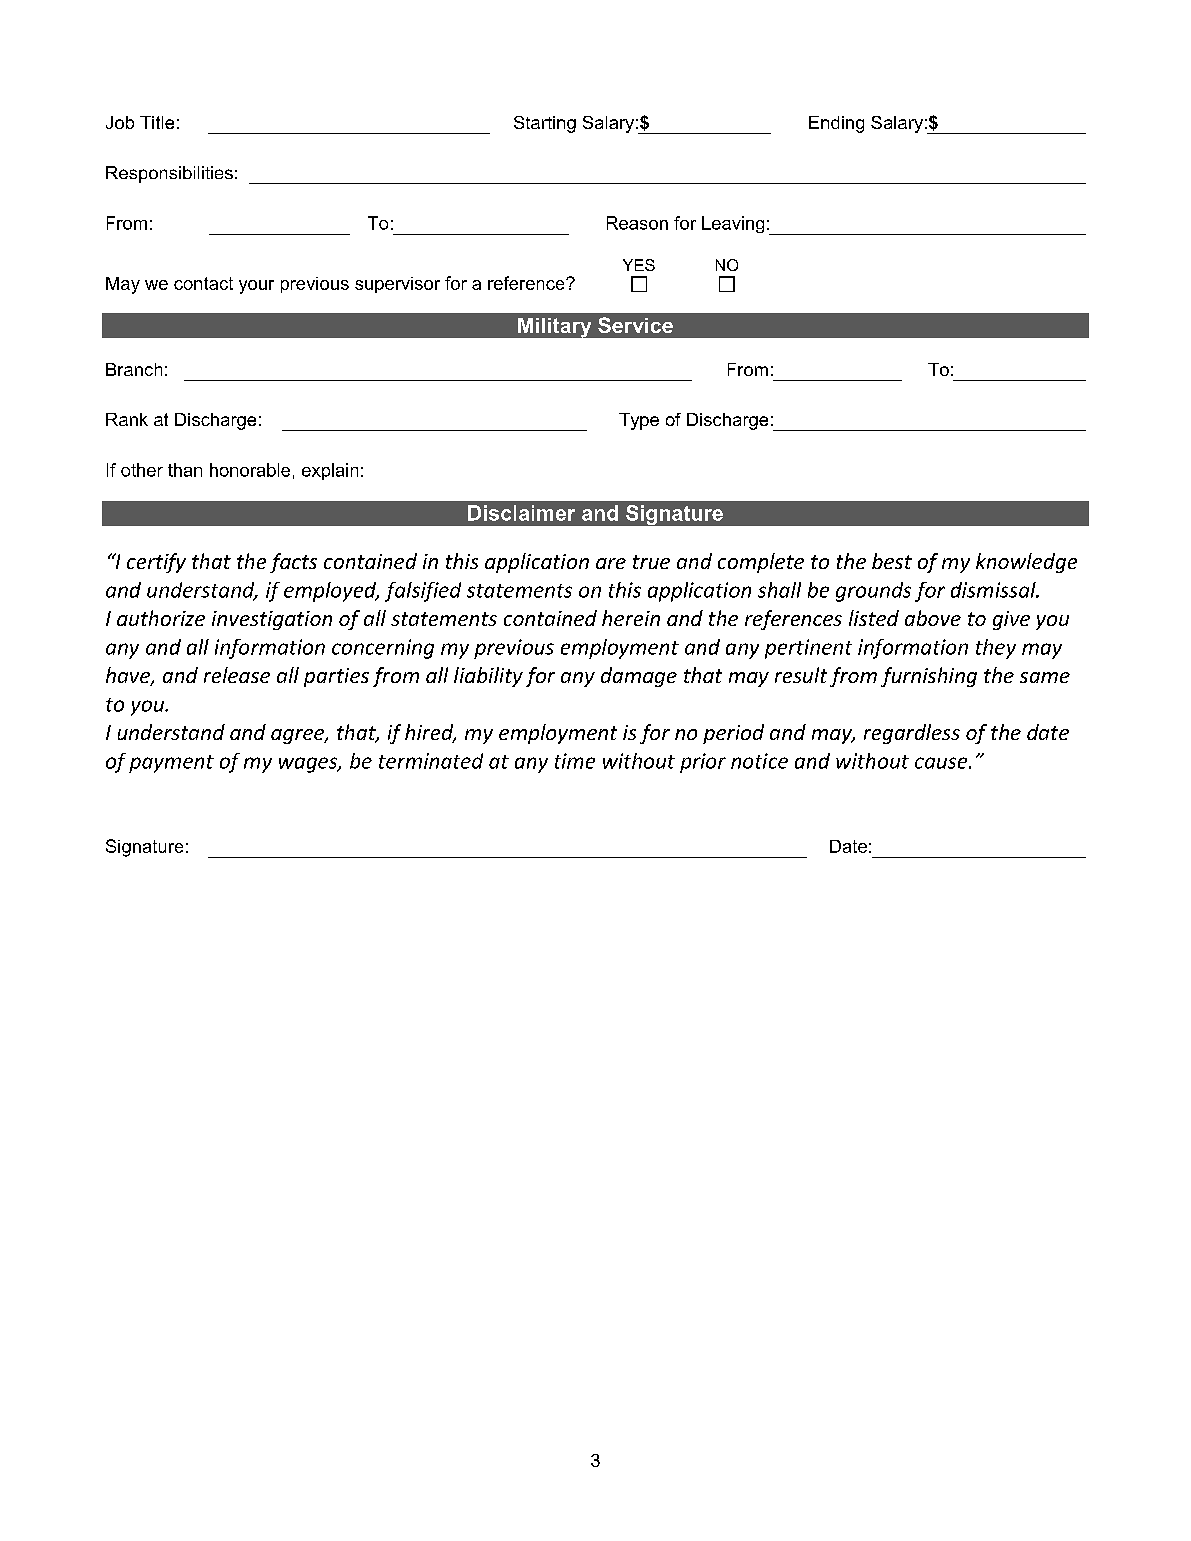 The width and height of the screenshot is (1191, 1541). Describe the element at coordinates (635, 325) in the screenshot. I see `Service` at that location.
